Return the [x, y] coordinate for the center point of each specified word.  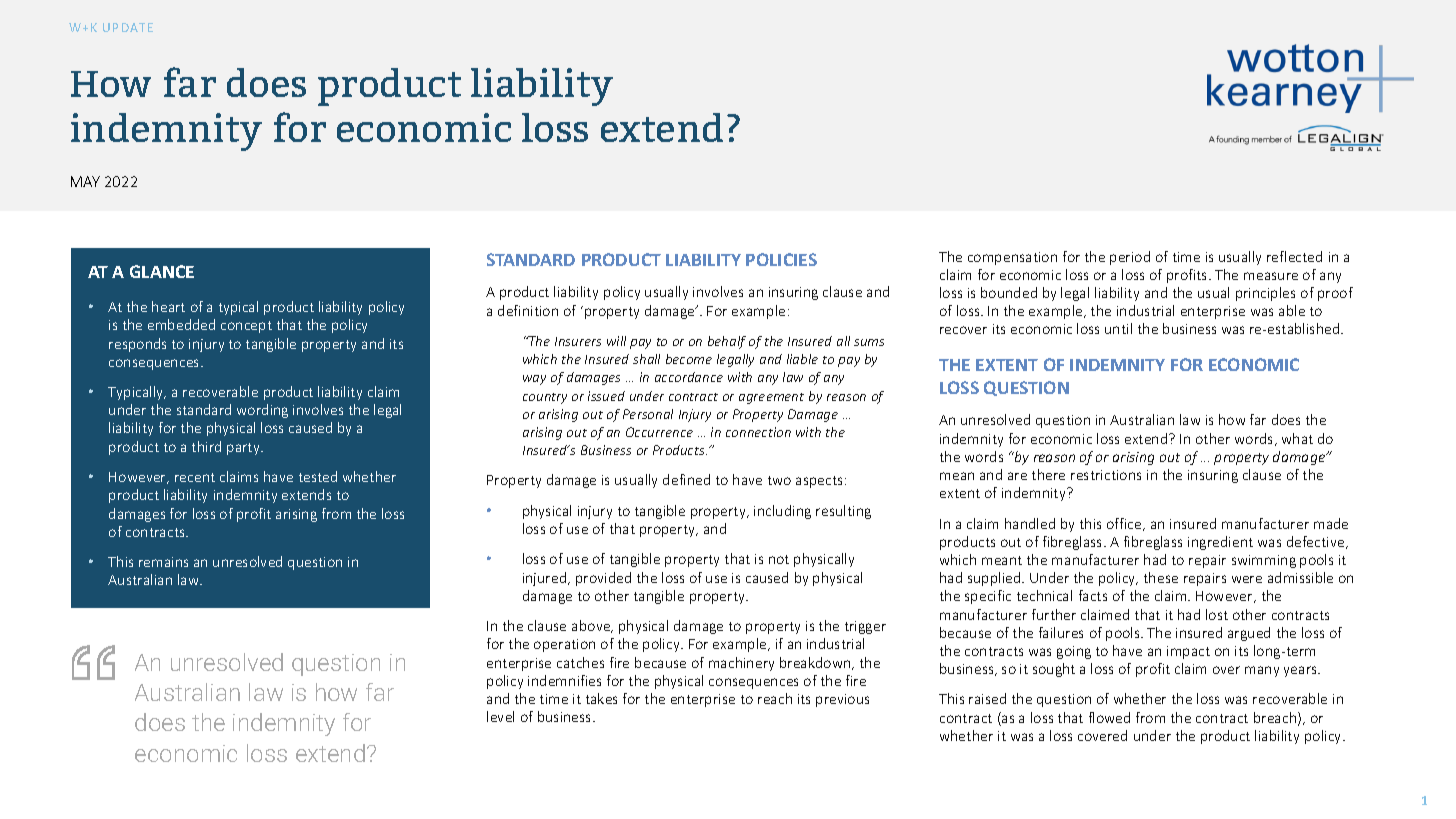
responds [137, 345]
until [1118, 328]
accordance [689, 377]
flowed [1109, 717]
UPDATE [128, 27]
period [1130, 258]
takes [601, 698]
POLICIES [781, 259]
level [500, 716]
